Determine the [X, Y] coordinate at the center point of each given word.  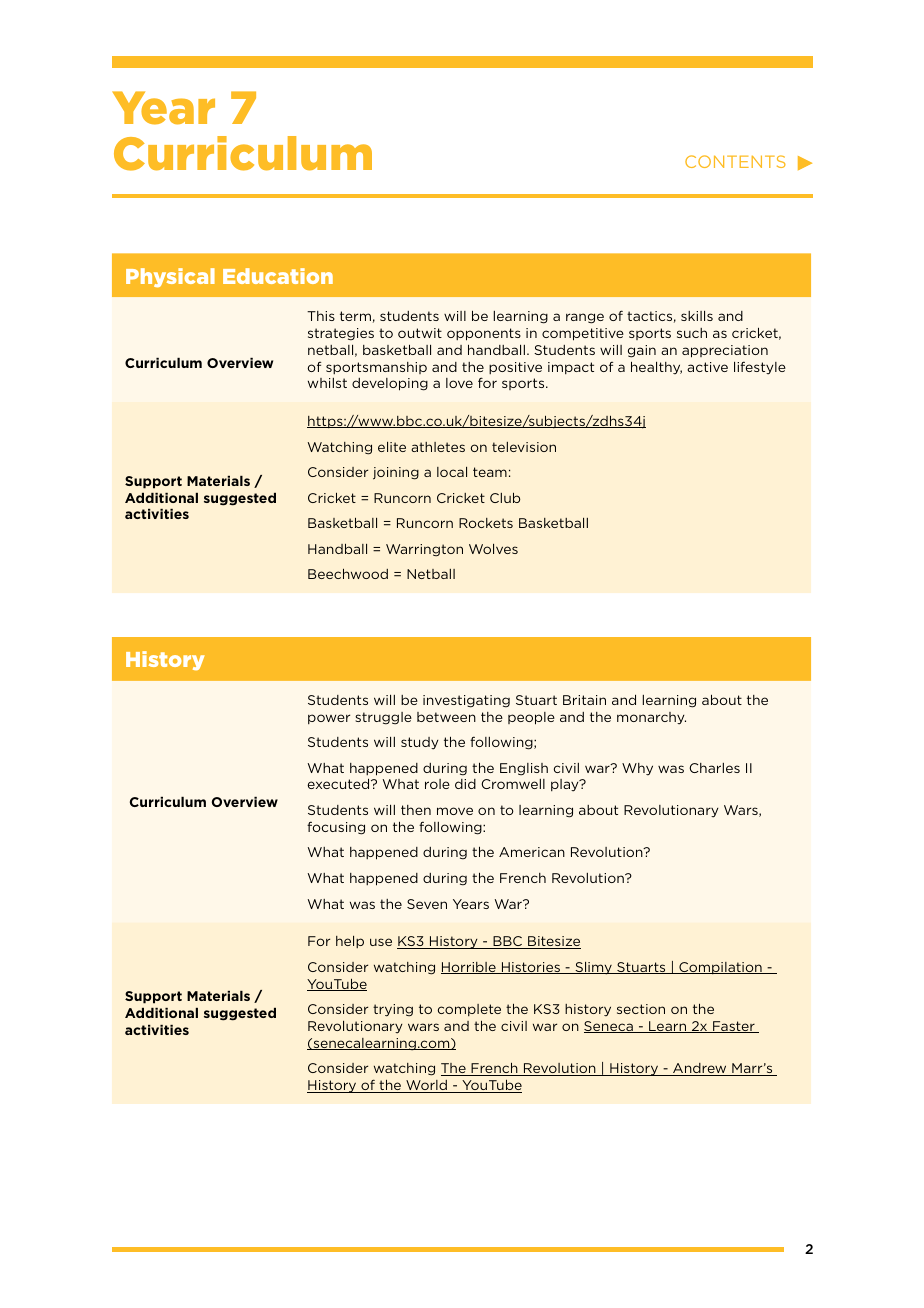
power [329, 719]
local [452, 472]
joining [396, 473]
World [426, 1086]
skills [697, 316]
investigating [466, 701]
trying [393, 1010]
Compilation [720, 968]
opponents [484, 334]
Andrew [700, 1069]
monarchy [651, 718]
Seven [427, 904]
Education [278, 276]
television [524, 447]
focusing [336, 828]
